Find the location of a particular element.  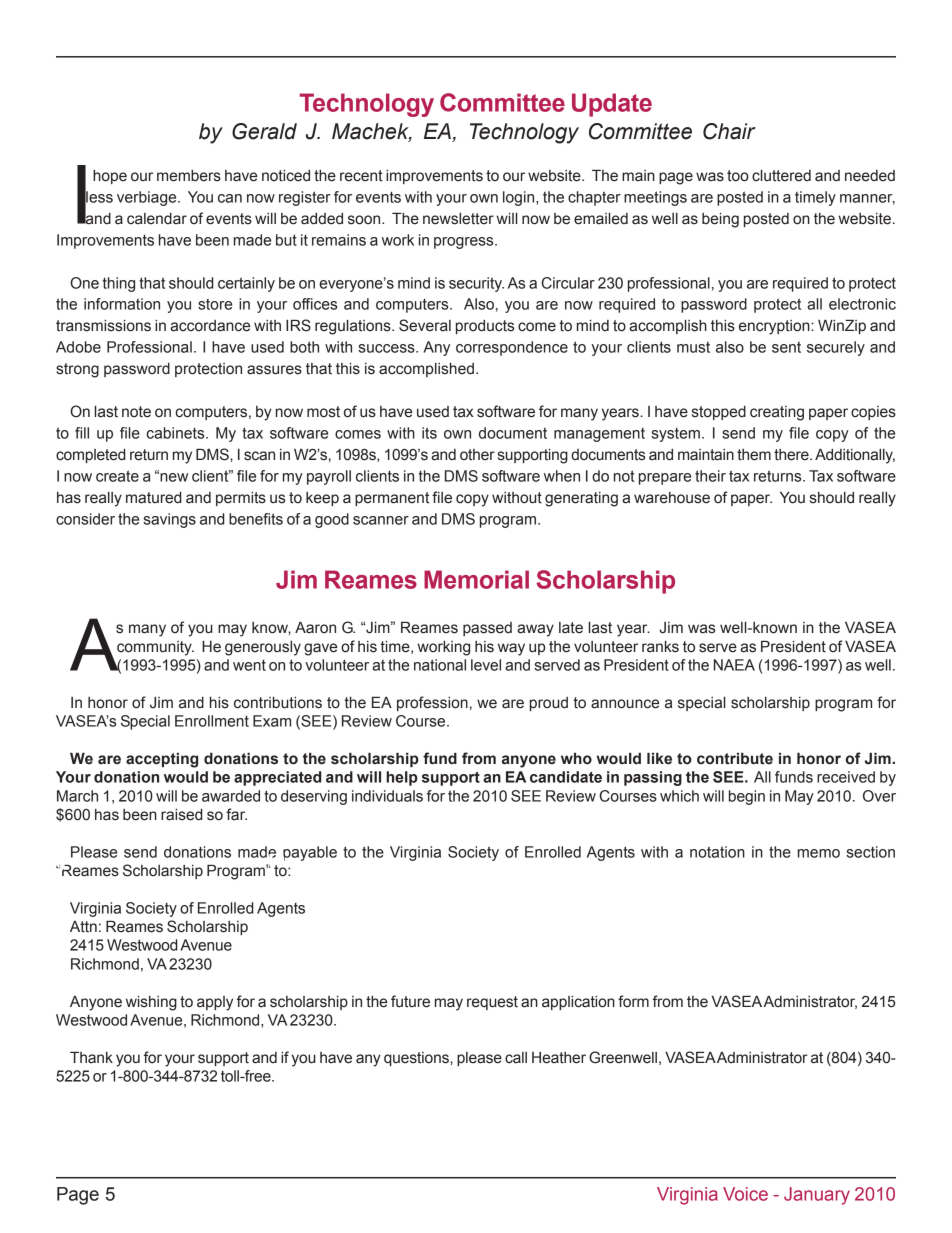

request is located at coordinates (492, 1003).
